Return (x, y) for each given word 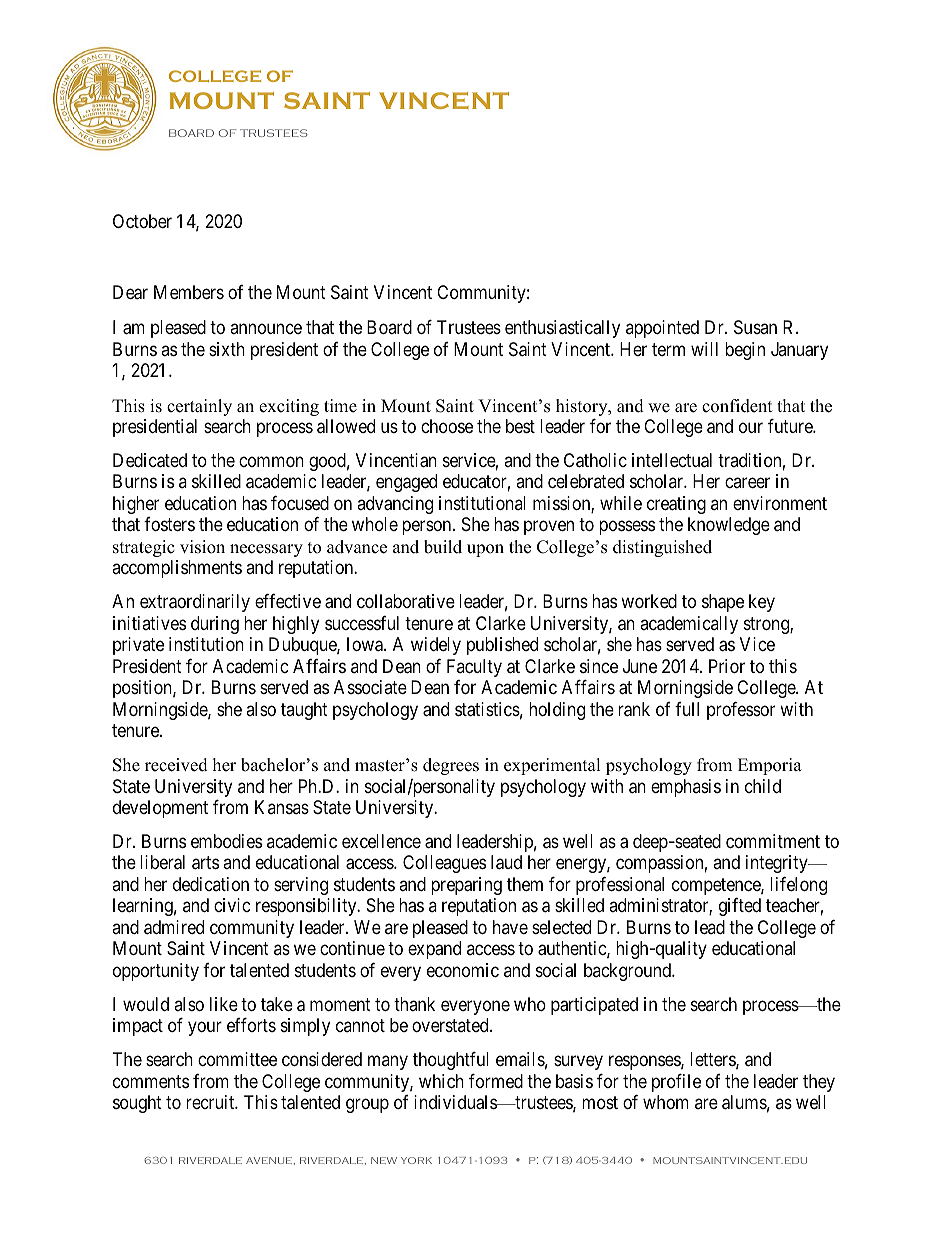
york (416, 1160)
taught (304, 711)
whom (666, 1102)
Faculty (474, 668)
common (271, 461)
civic (232, 905)
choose (447, 426)
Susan (755, 327)
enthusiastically (562, 329)
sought (137, 1104)
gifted (740, 907)
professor (741, 711)
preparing (466, 886)
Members (189, 292)
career (747, 483)
